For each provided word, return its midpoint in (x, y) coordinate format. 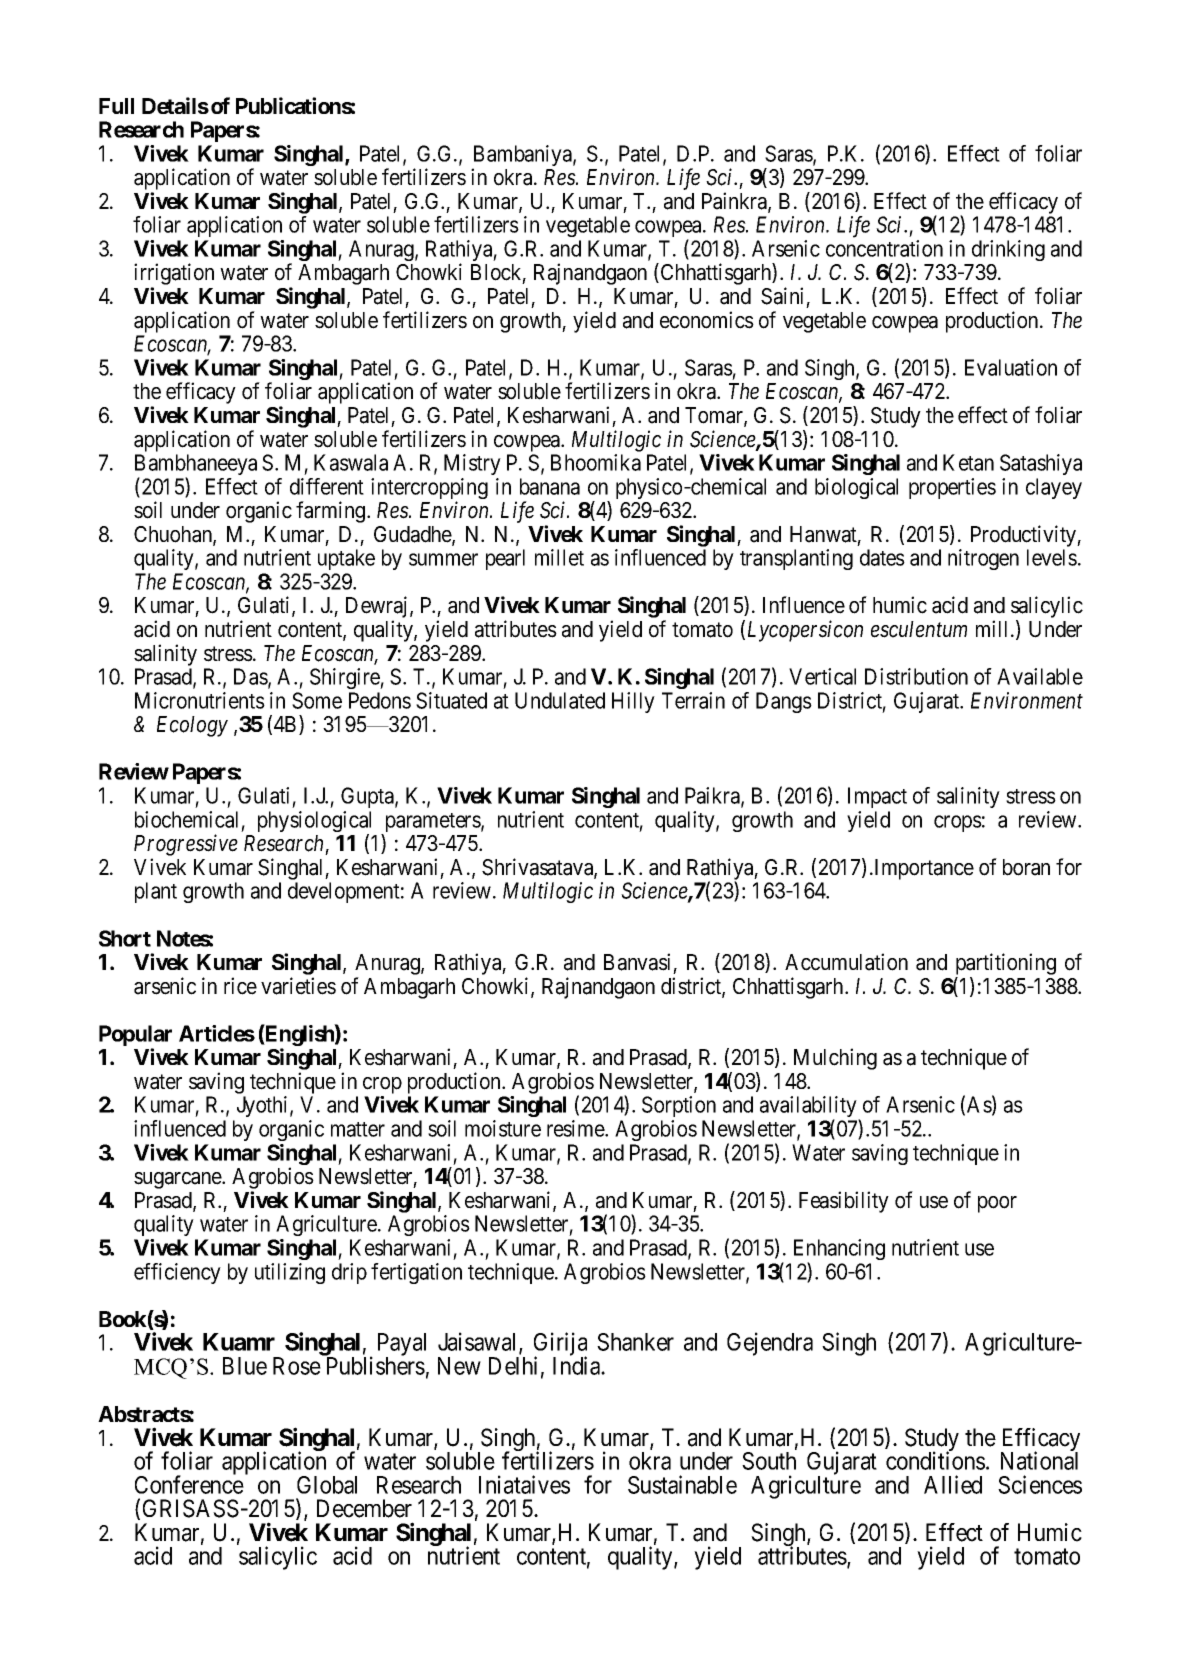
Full (116, 106)
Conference (189, 1484)
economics (707, 320)
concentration (884, 248)
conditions (935, 1460)
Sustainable (682, 1484)
